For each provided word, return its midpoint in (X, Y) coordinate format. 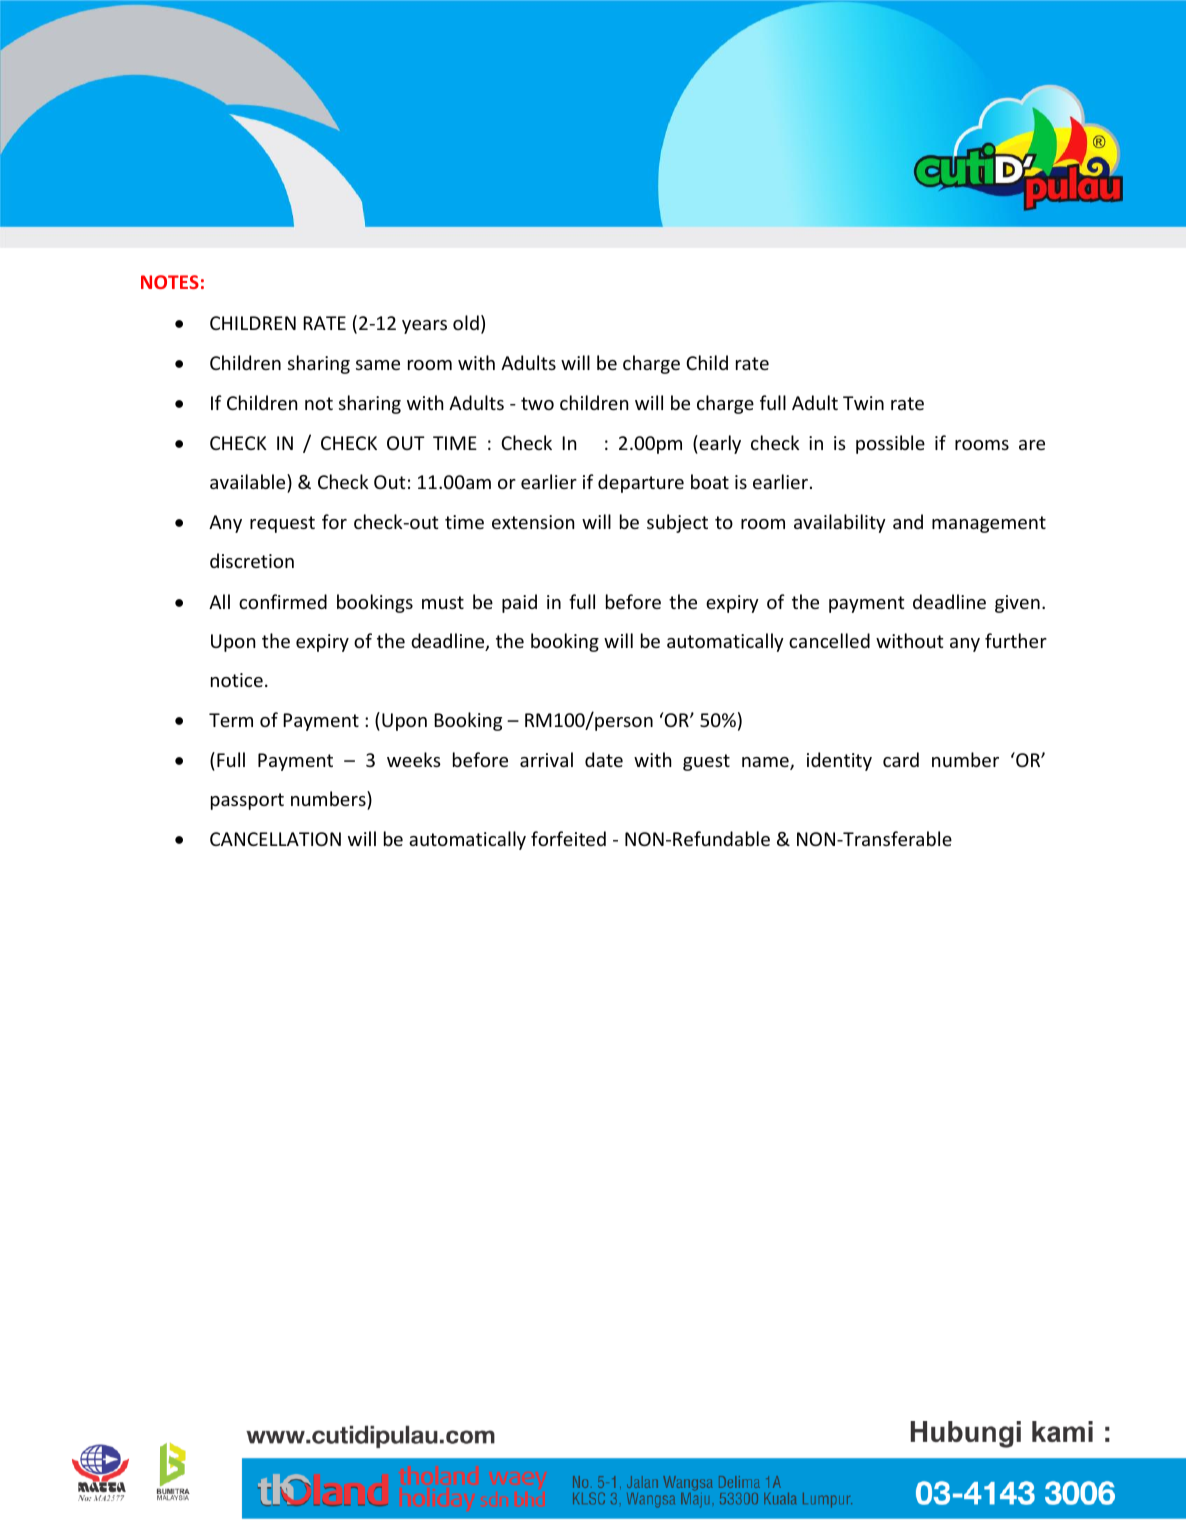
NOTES (170, 282)
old (466, 322)
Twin (863, 403)
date (604, 759)
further (1016, 640)
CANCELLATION (275, 839)
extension (533, 522)
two (537, 403)
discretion (252, 560)
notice (237, 680)
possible (890, 444)
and (908, 521)
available (249, 481)
